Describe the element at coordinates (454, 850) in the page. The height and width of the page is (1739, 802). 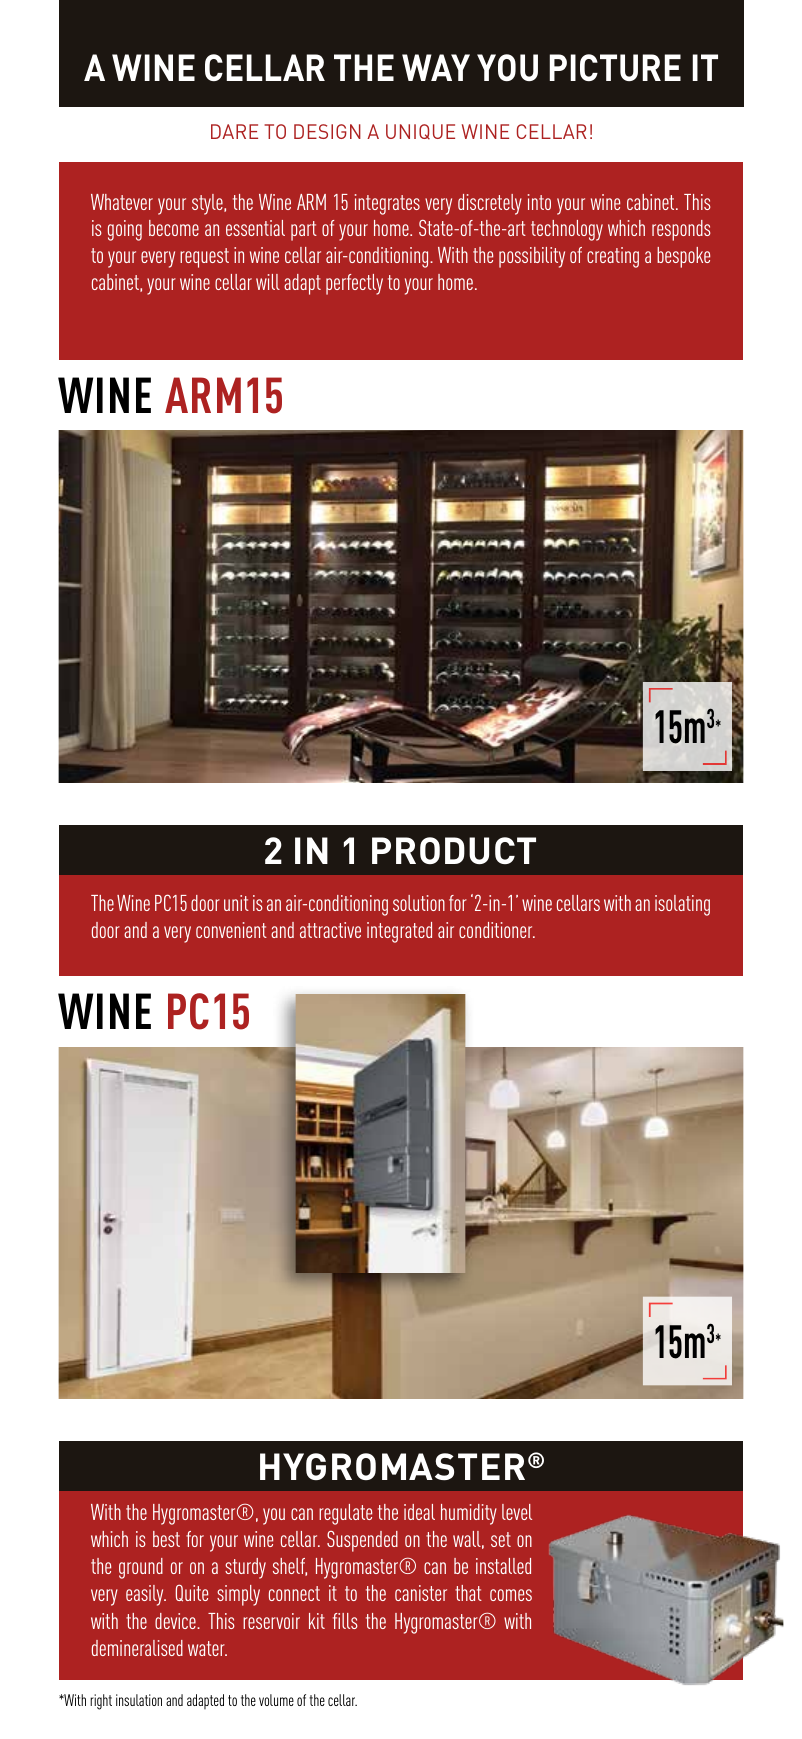
I see `PRODUCT` at that location.
